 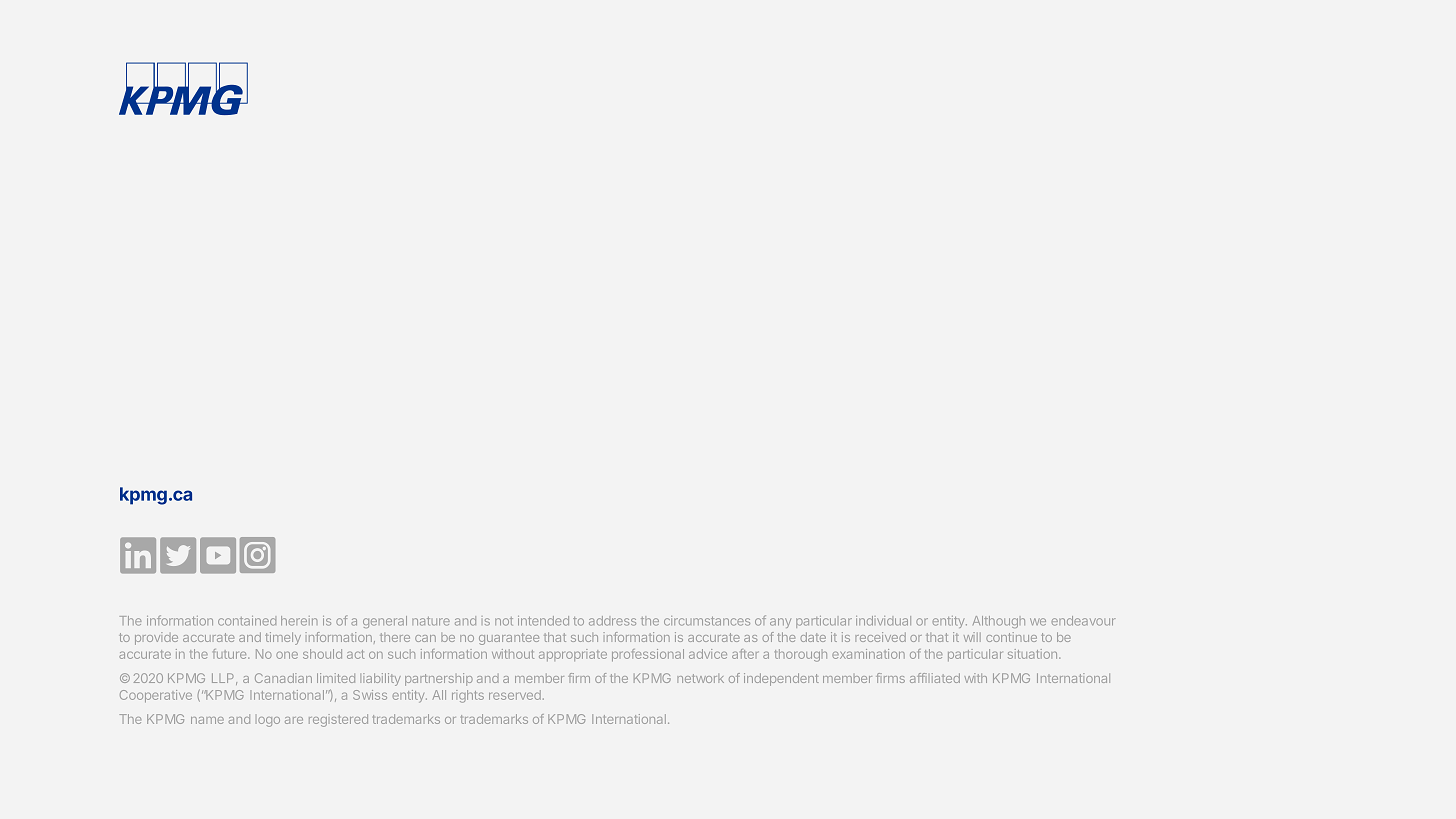 What do you see at coordinates (338, 720) in the screenshot?
I see `registered` at bounding box center [338, 720].
